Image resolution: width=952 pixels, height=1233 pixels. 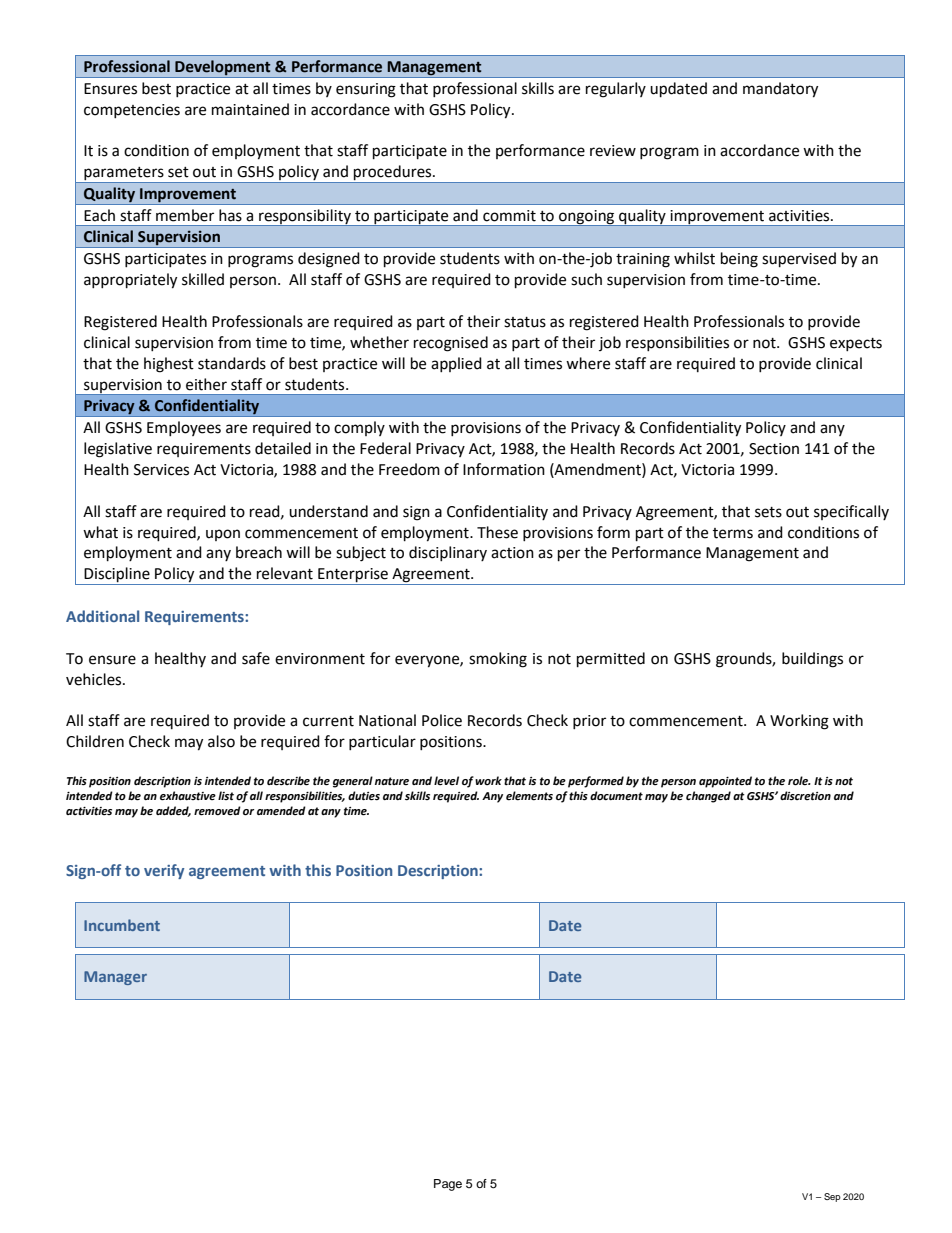 What do you see at coordinates (805, 796) in the document?
I see `discretion` at bounding box center [805, 796].
